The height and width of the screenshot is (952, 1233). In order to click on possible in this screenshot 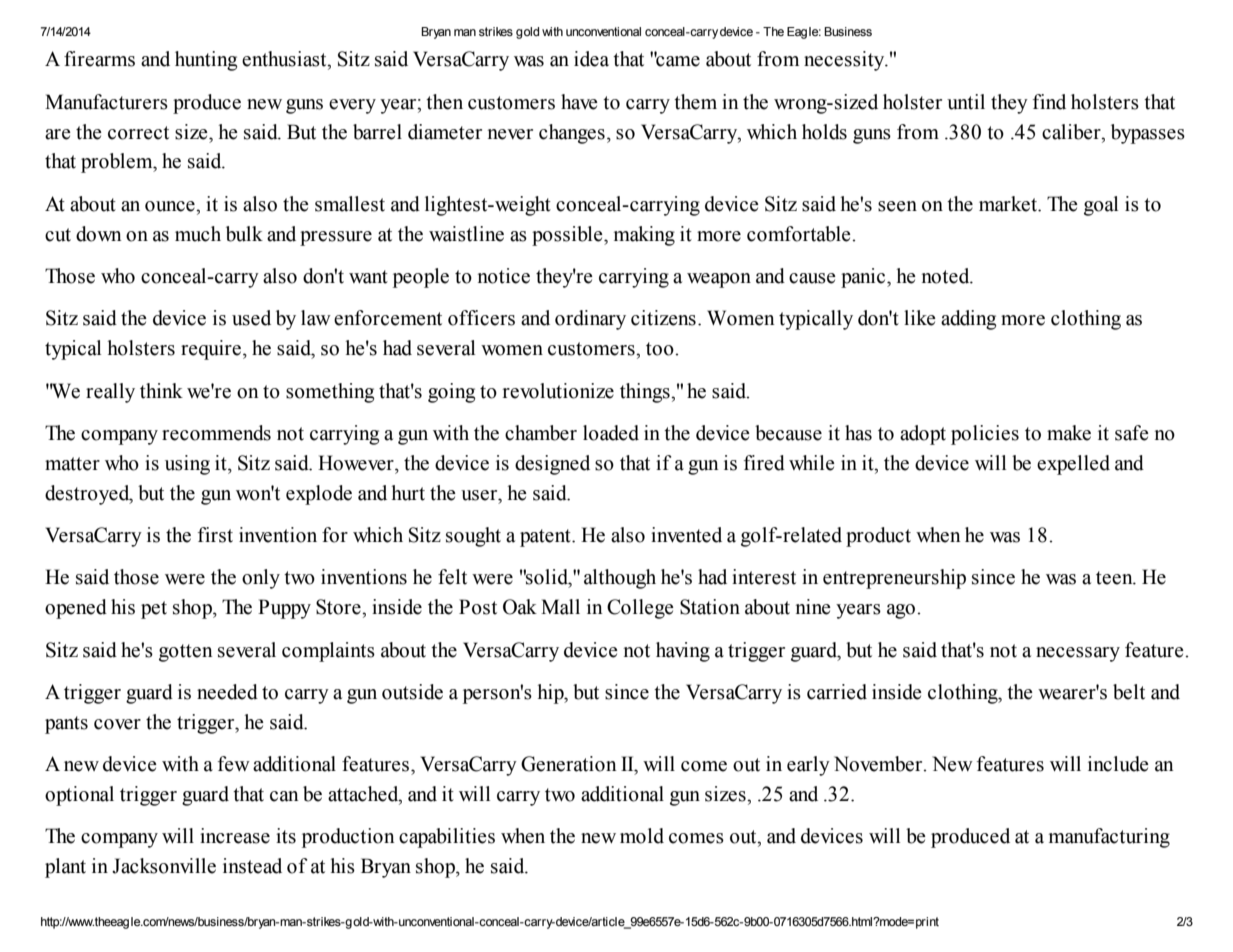, I will do `click(568, 236)`.
